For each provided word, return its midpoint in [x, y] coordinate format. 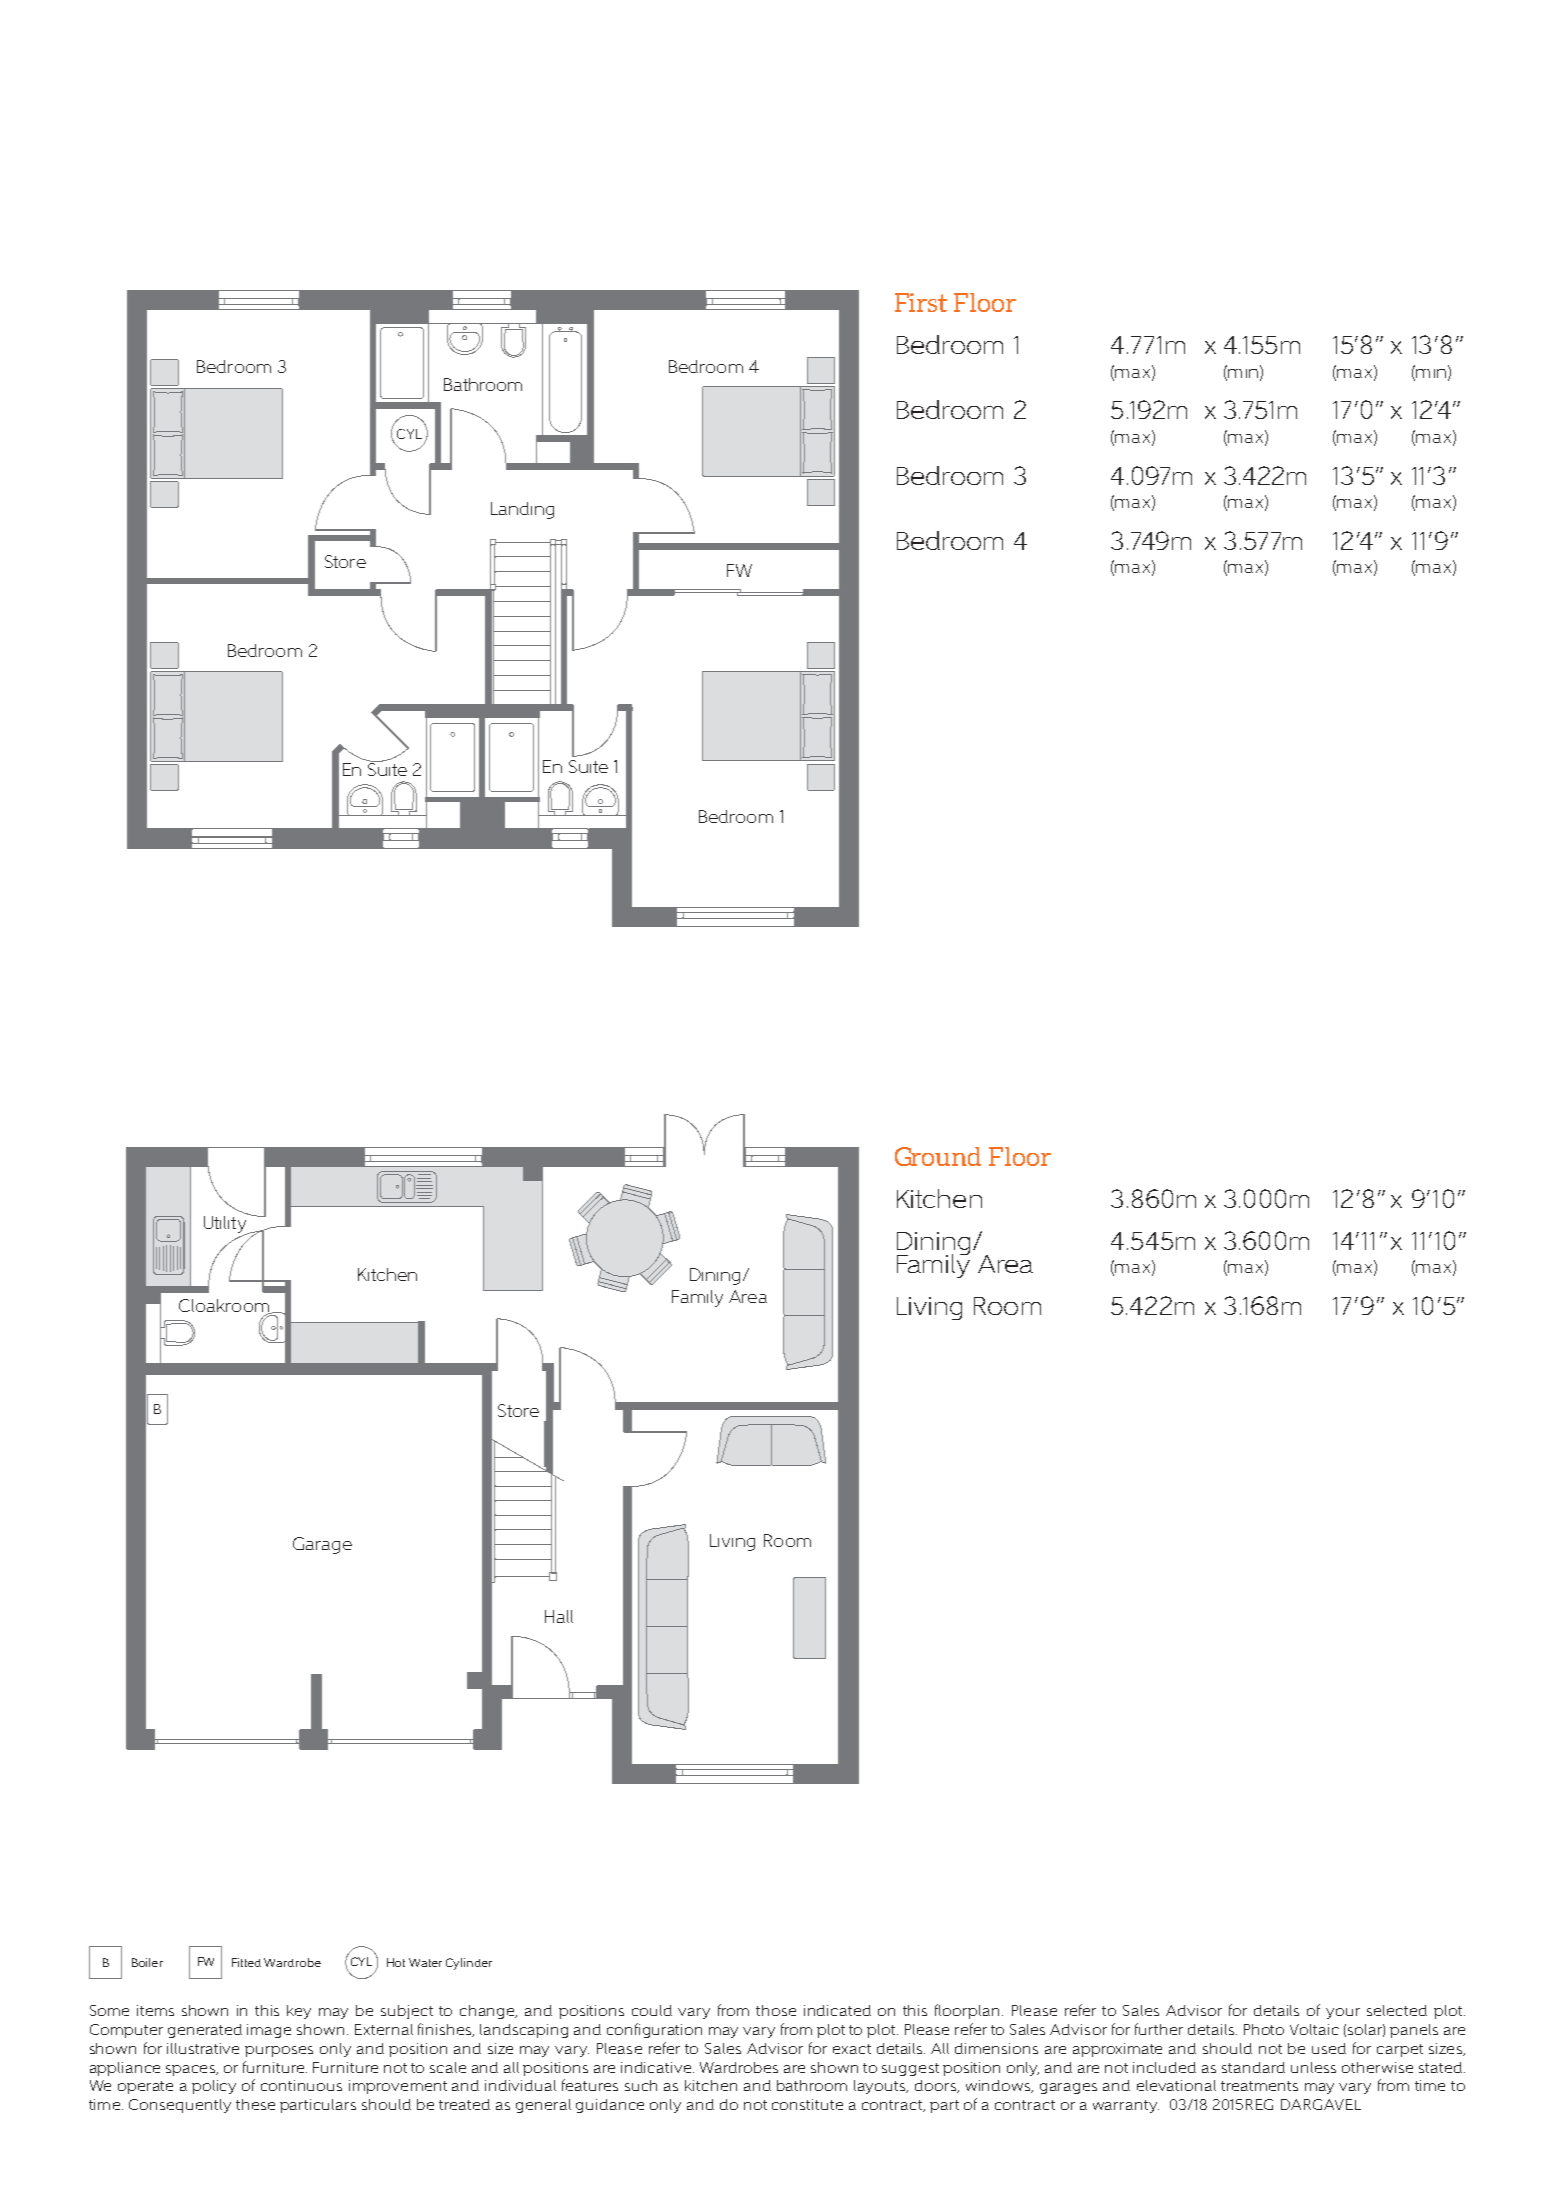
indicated [837, 2010]
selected [1397, 2010]
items [155, 2010]
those [776, 2010]
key [299, 2012]
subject [407, 2012]
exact [852, 2049]
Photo [1264, 2029]
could [652, 2010]
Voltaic [1314, 2029]
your [1343, 2013]
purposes [279, 2051]
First [921, 302]
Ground [938, 1156]
